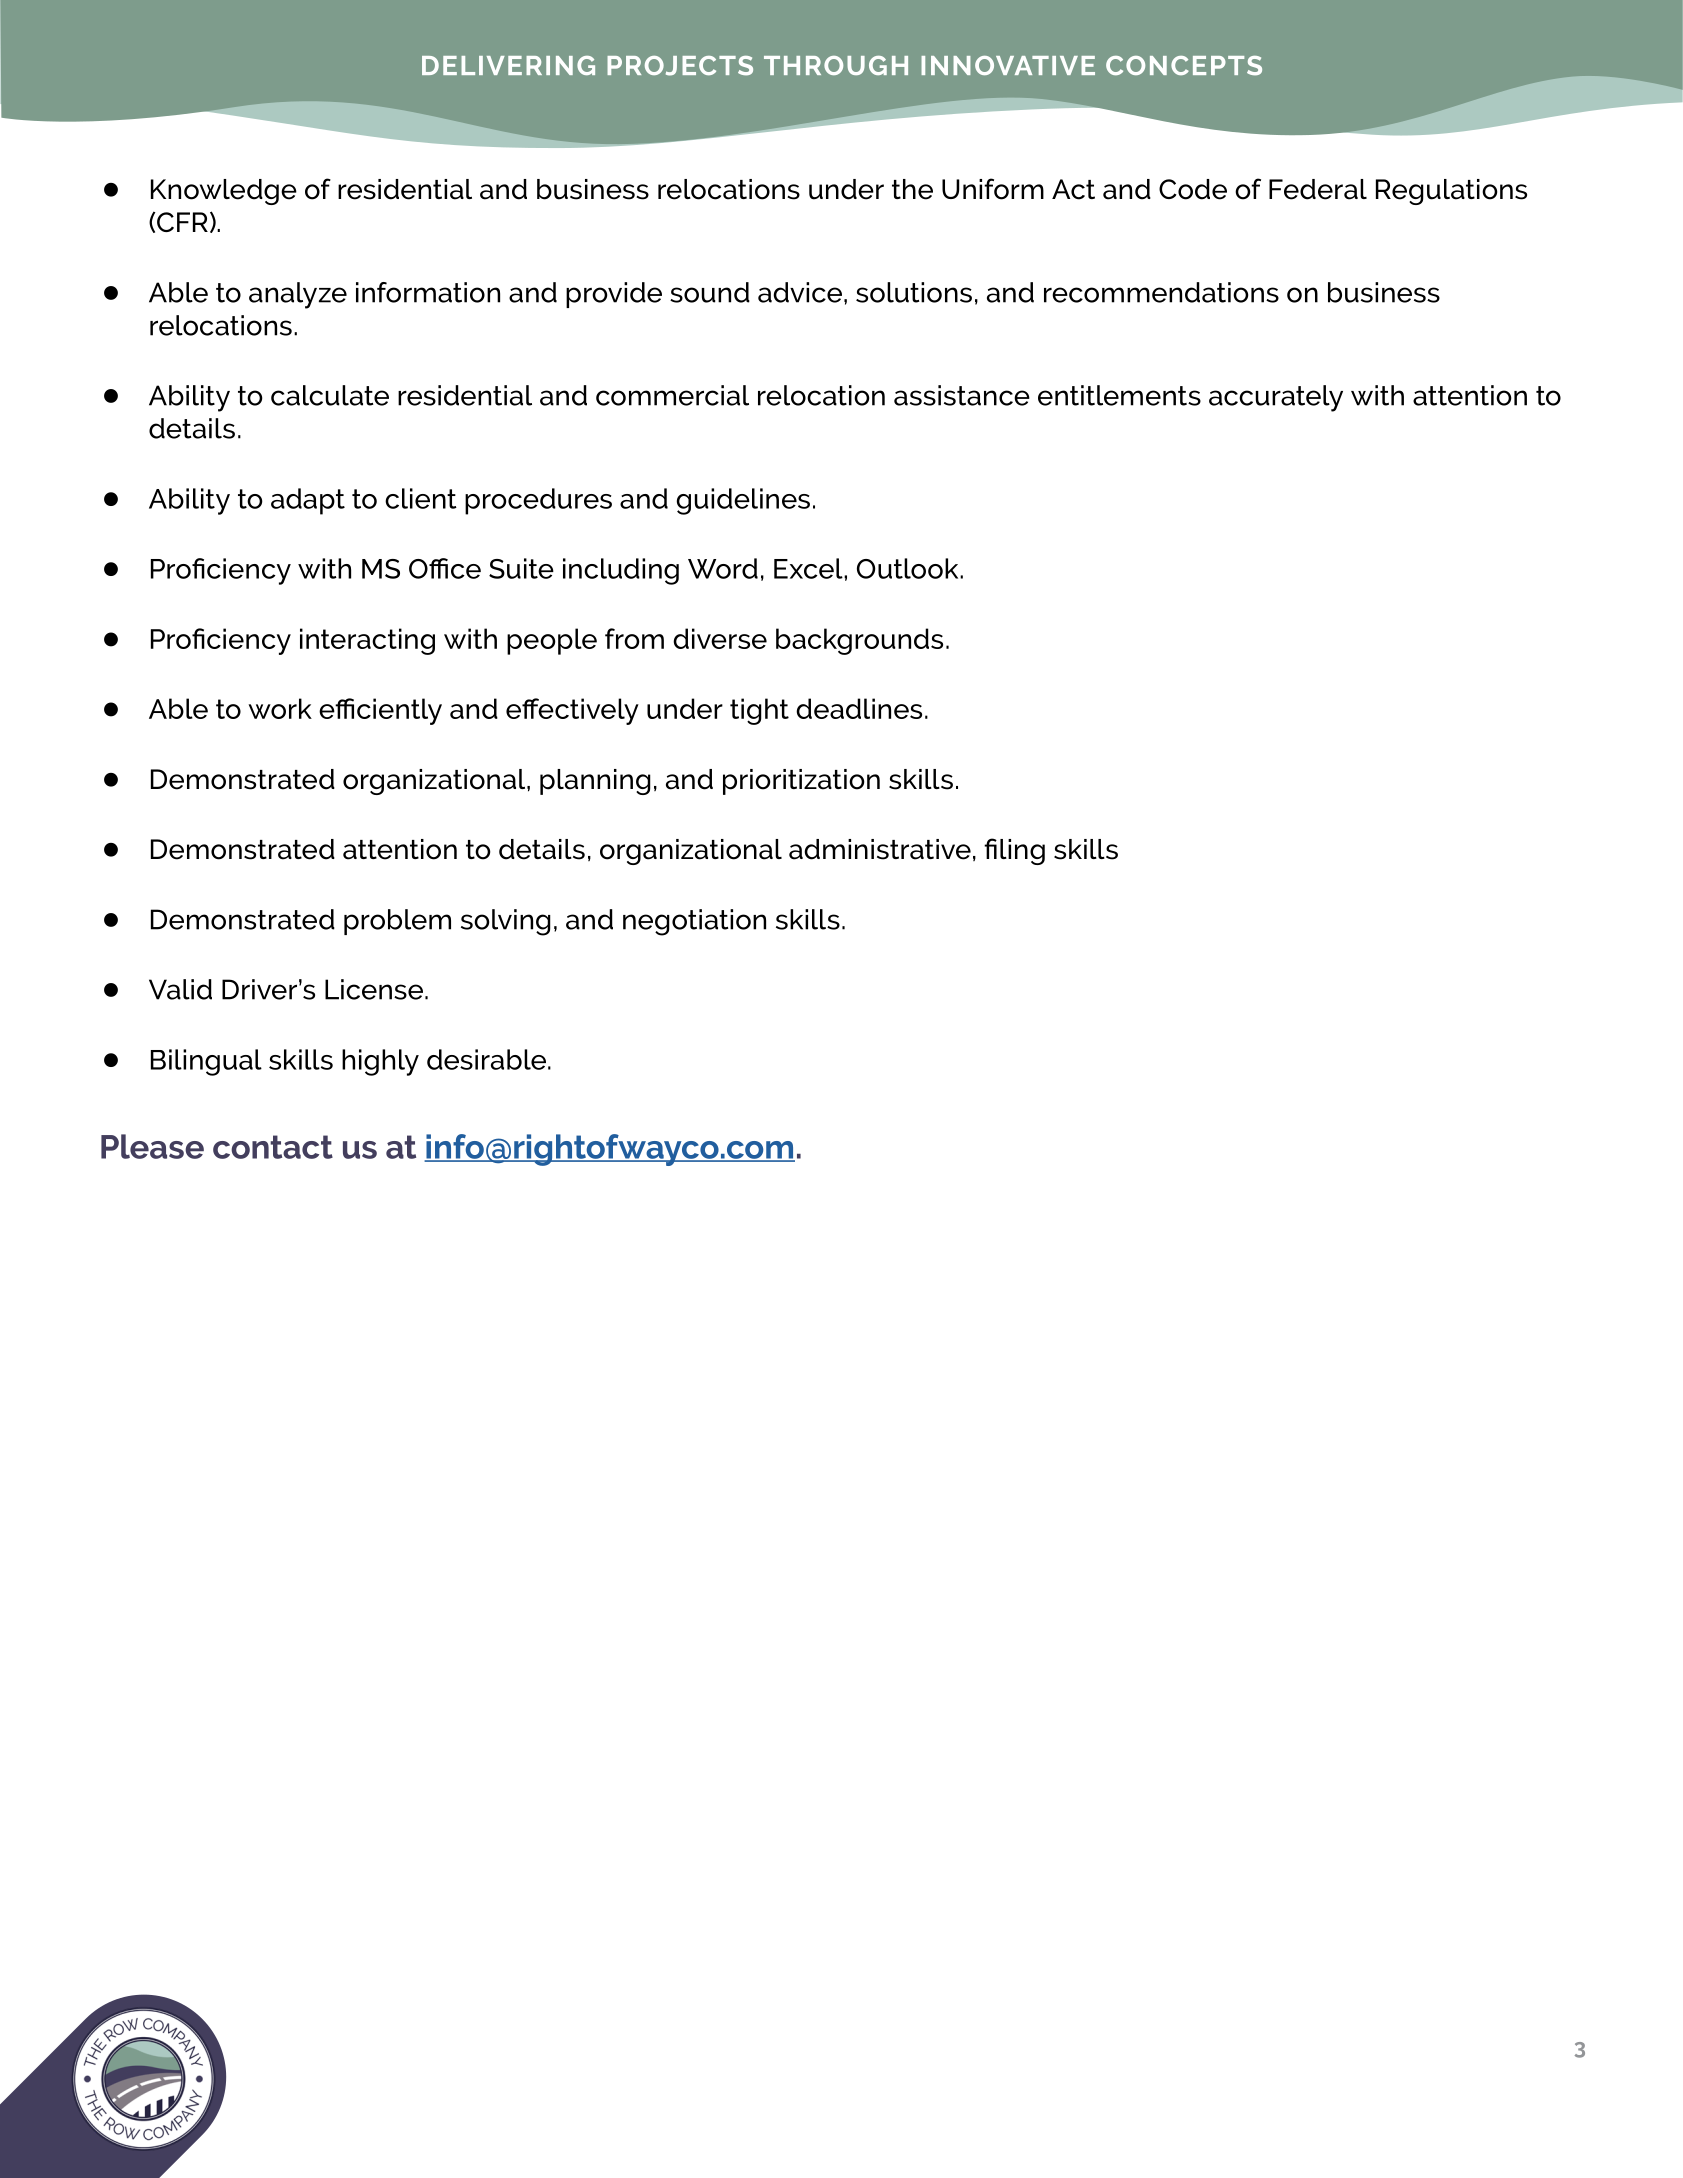  Describe the element at coordinates (809, 568) in the document. I see `Excel` at that location.
